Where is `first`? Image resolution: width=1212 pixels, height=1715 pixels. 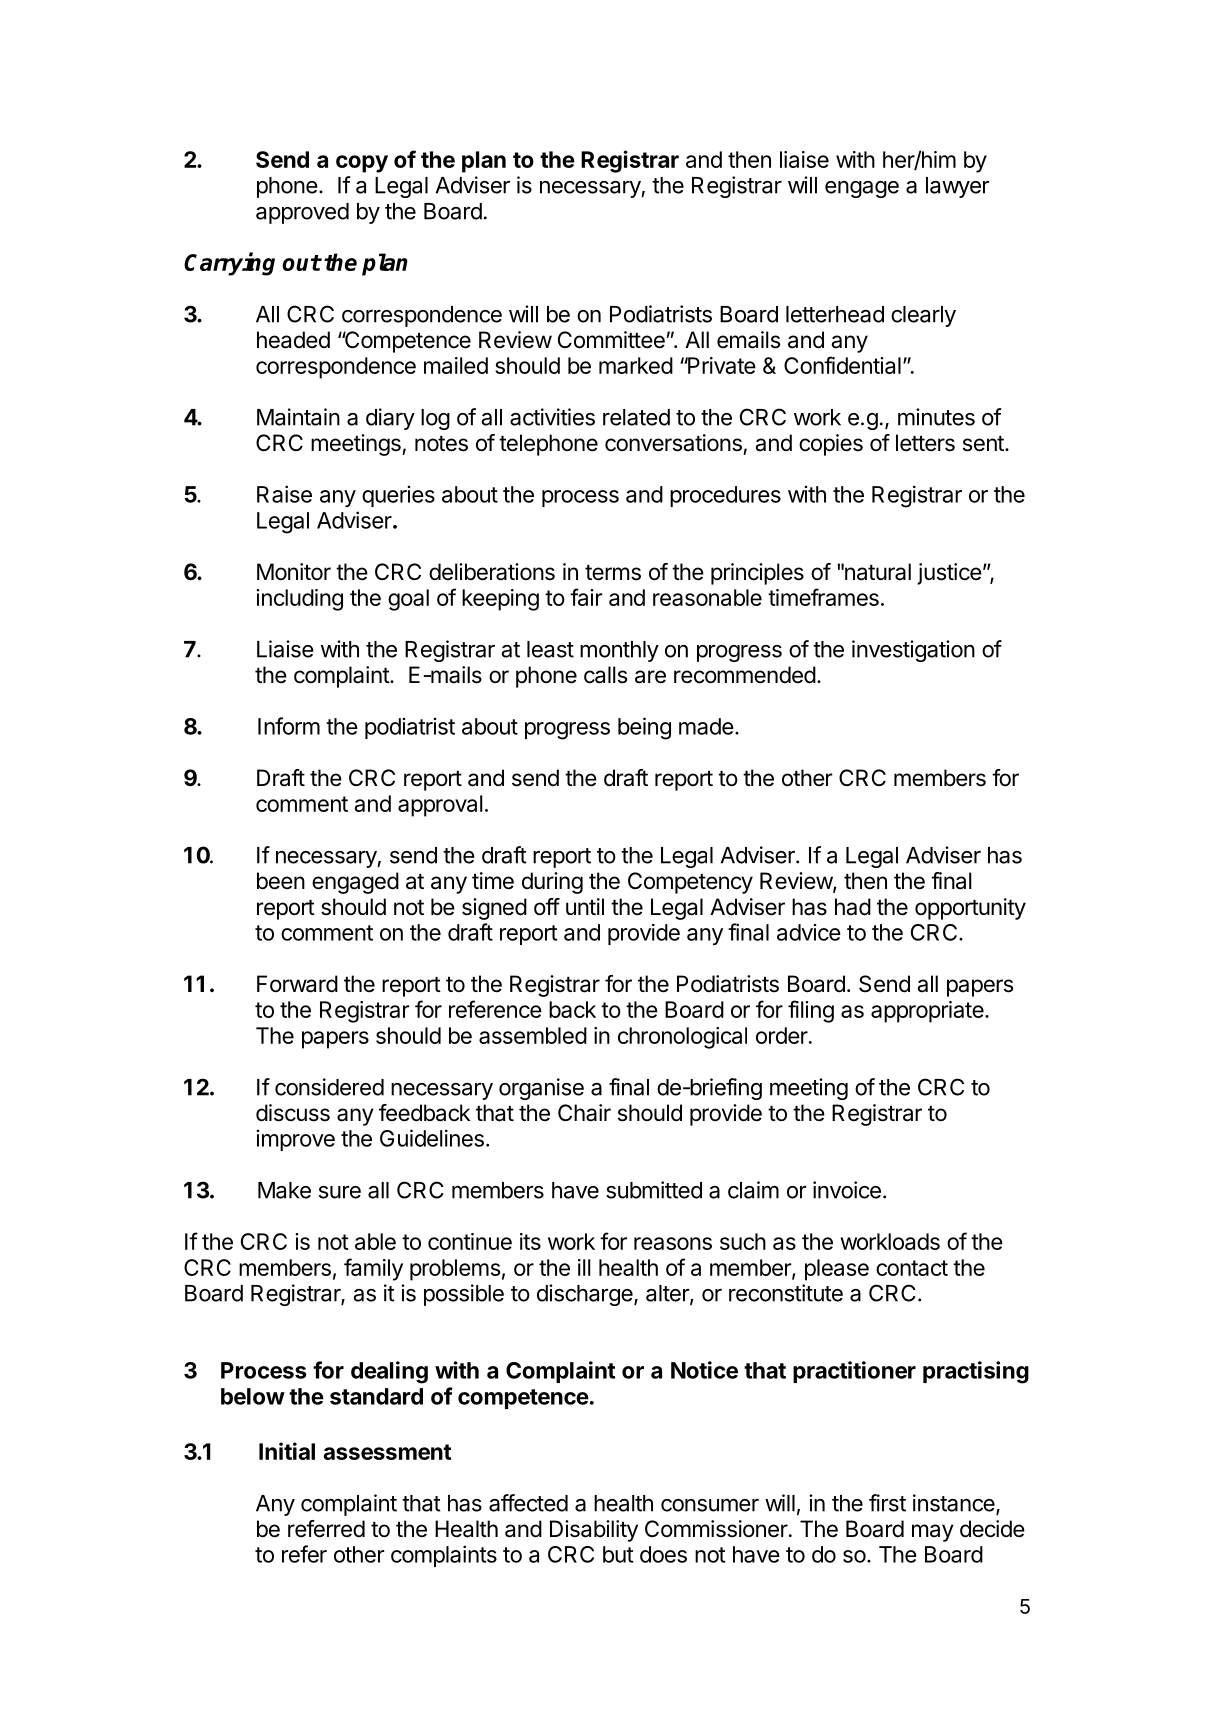 first is located at coordinates (887, 1503).
